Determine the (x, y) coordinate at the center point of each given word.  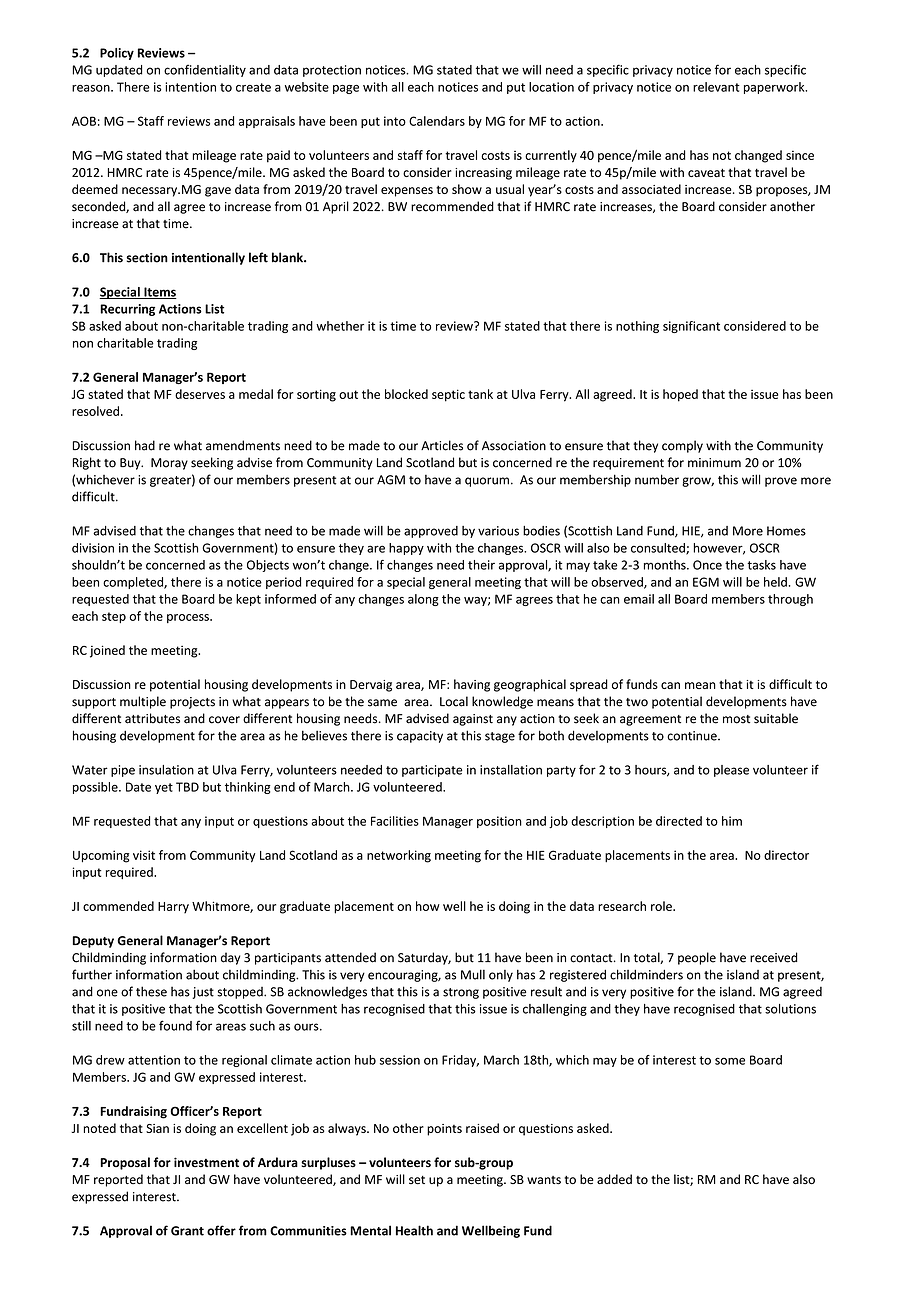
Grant (187, 1231)
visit (144, 855)
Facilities (395, 821)
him (732, 821)
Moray (169, 464)
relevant (716, 87)
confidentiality (205, 70)
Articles (442, 445)
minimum (714, 463)
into (395, 121)
